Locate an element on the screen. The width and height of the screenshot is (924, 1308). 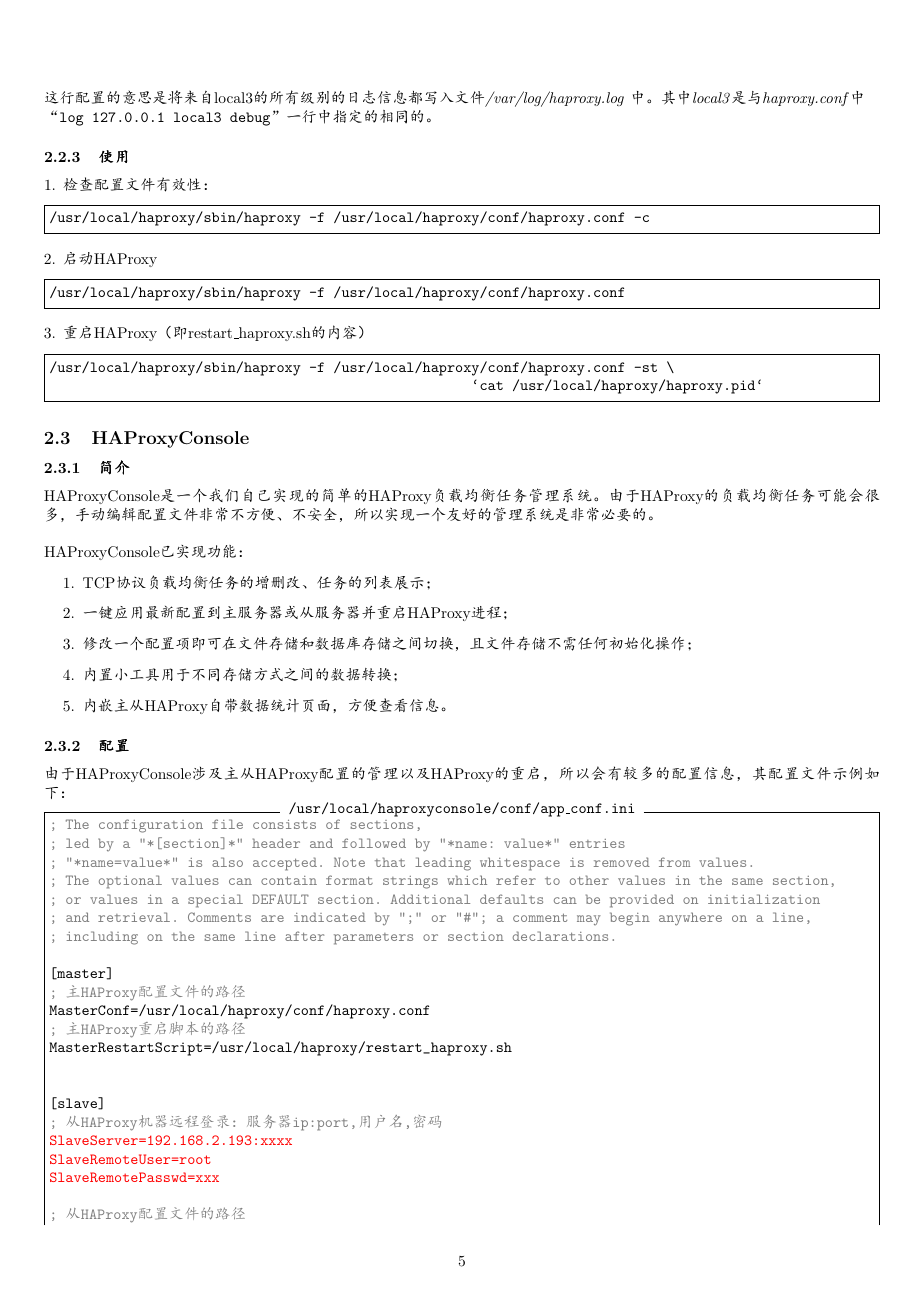
file is located at coordinates (227, 824).
